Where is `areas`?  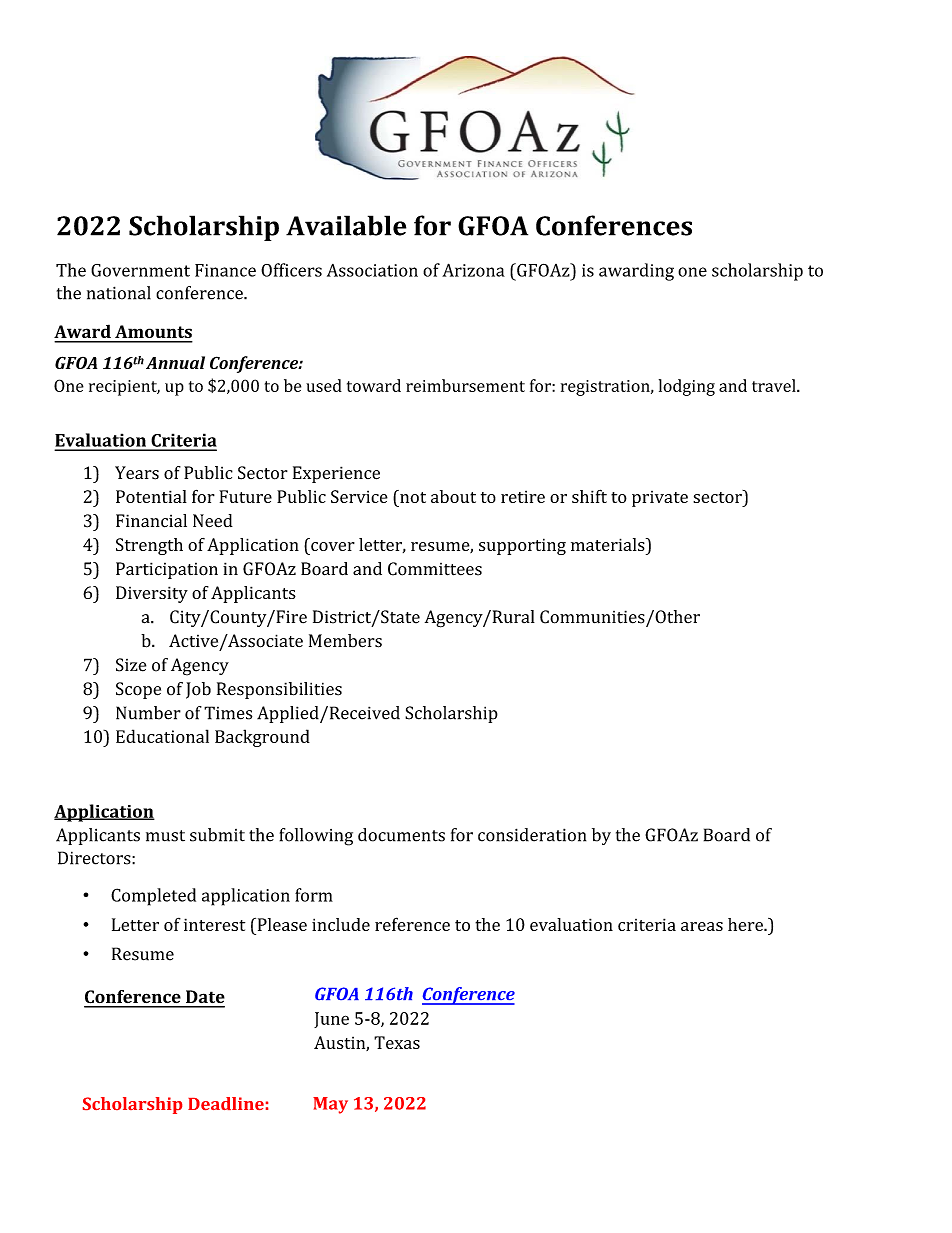
areas is located at coordinates (702, 926).
